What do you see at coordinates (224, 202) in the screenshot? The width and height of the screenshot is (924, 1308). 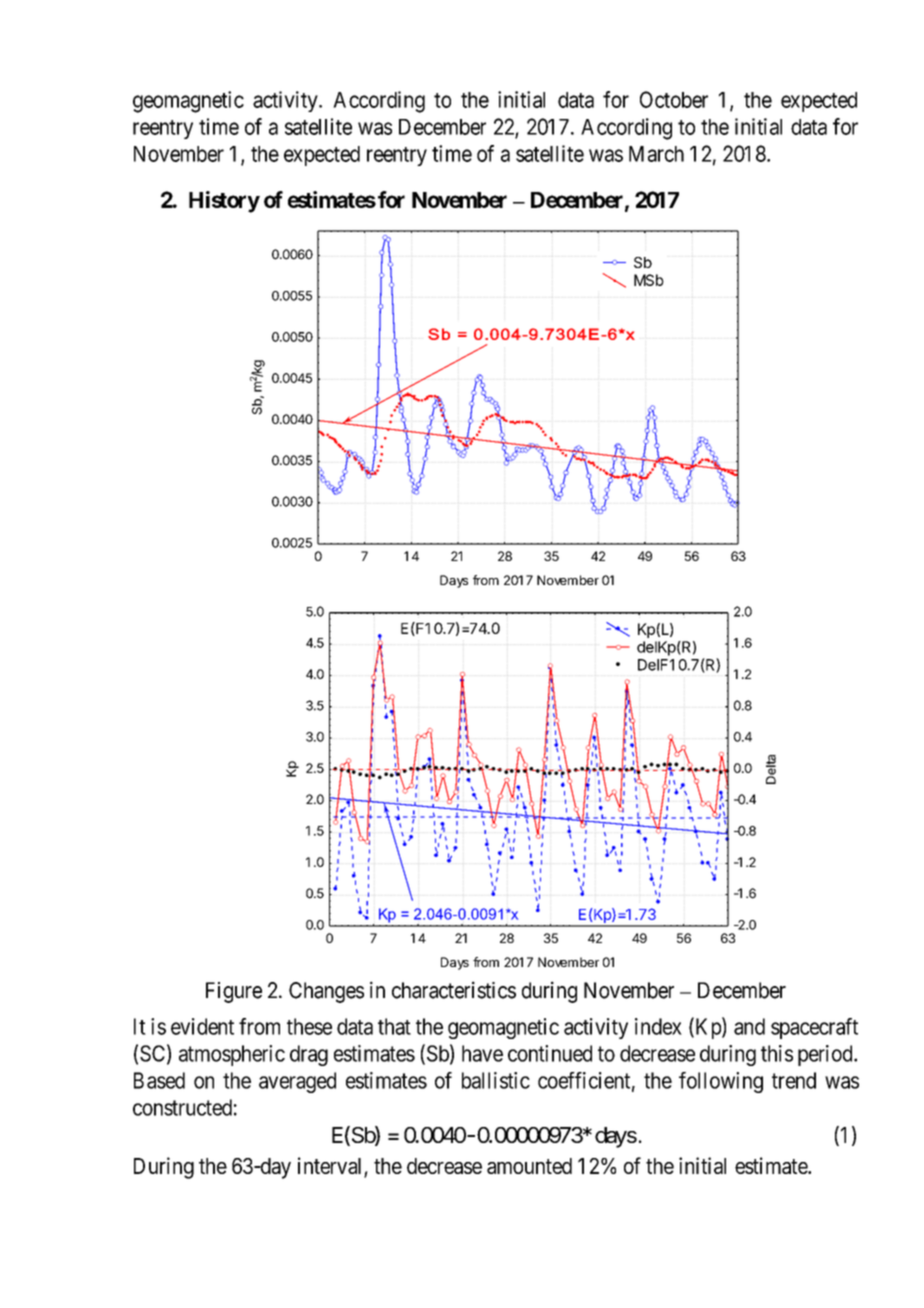 I see `History` at bounding box center [224, 202].
